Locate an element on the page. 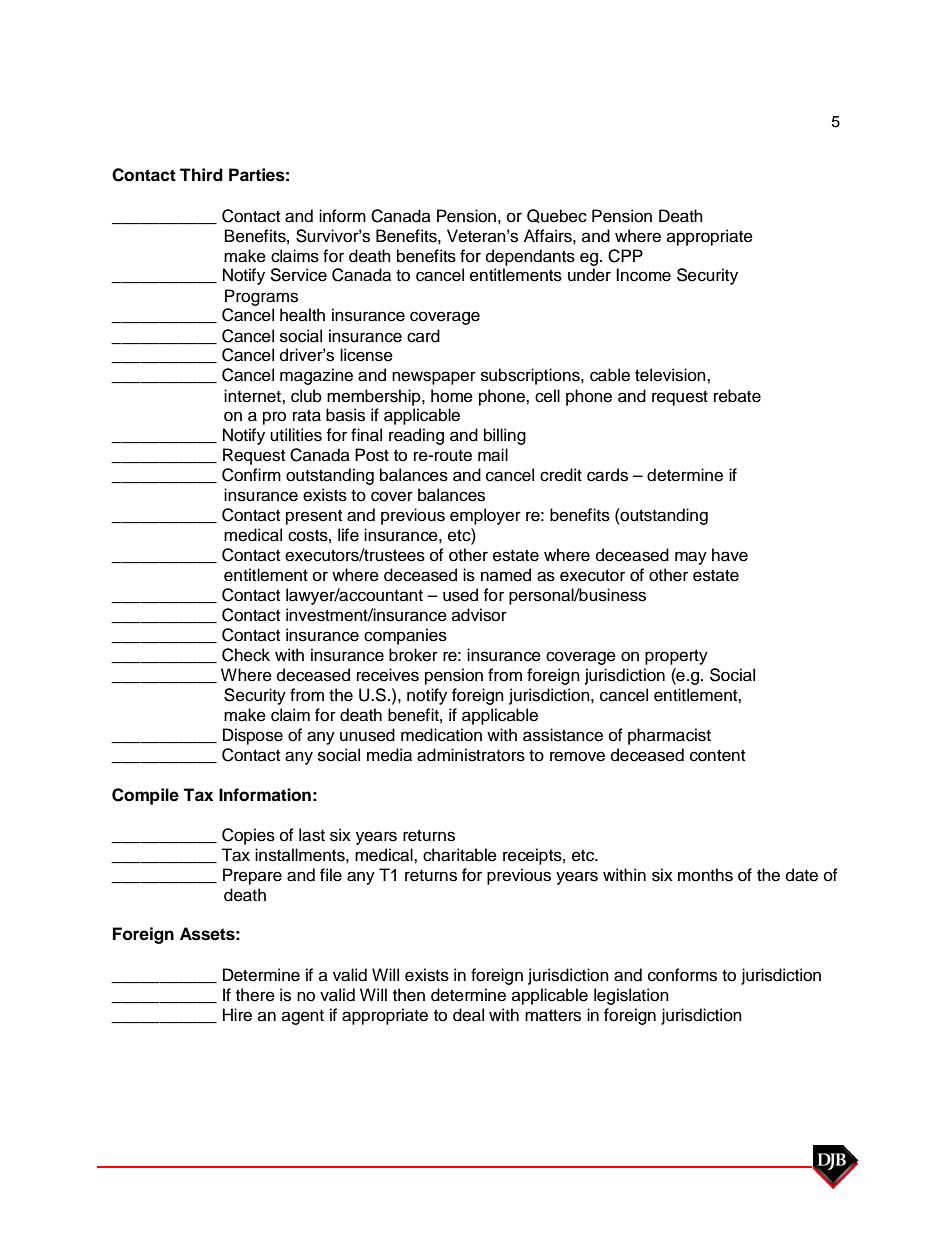 The width and height of the page is (952, 1233). CPP is located at coordinates (625, 256).
